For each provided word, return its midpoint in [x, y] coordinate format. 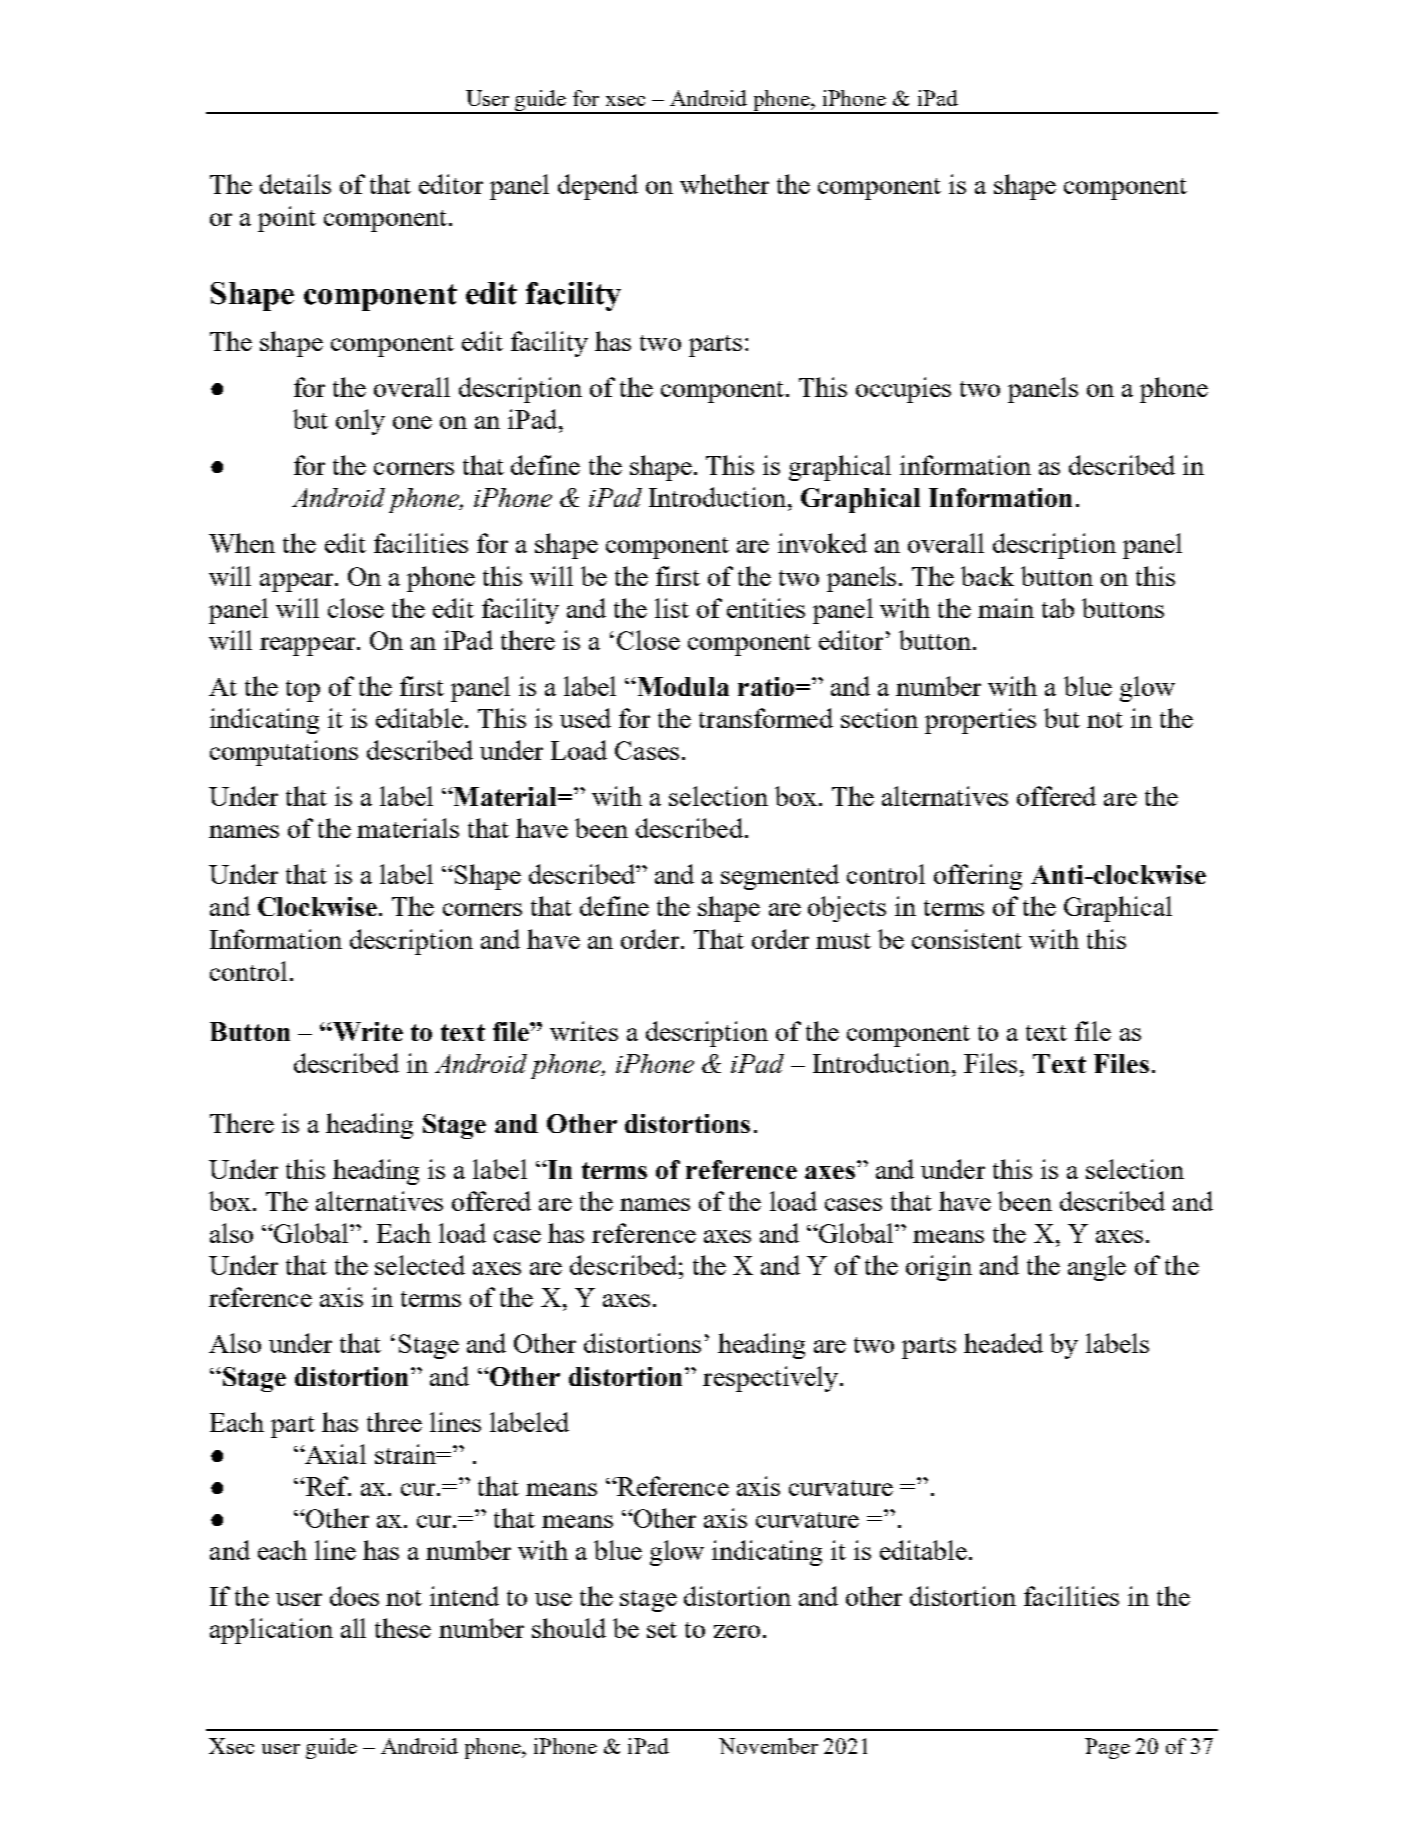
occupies [903, 390]
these [403, 1628]
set [662, 1630]
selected [420, 1265]
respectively [772, 1379]
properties [980, 721]
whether [724, 184]
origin [939, 1268]
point [287, 219]
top [303, 691]
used [585, 718]
